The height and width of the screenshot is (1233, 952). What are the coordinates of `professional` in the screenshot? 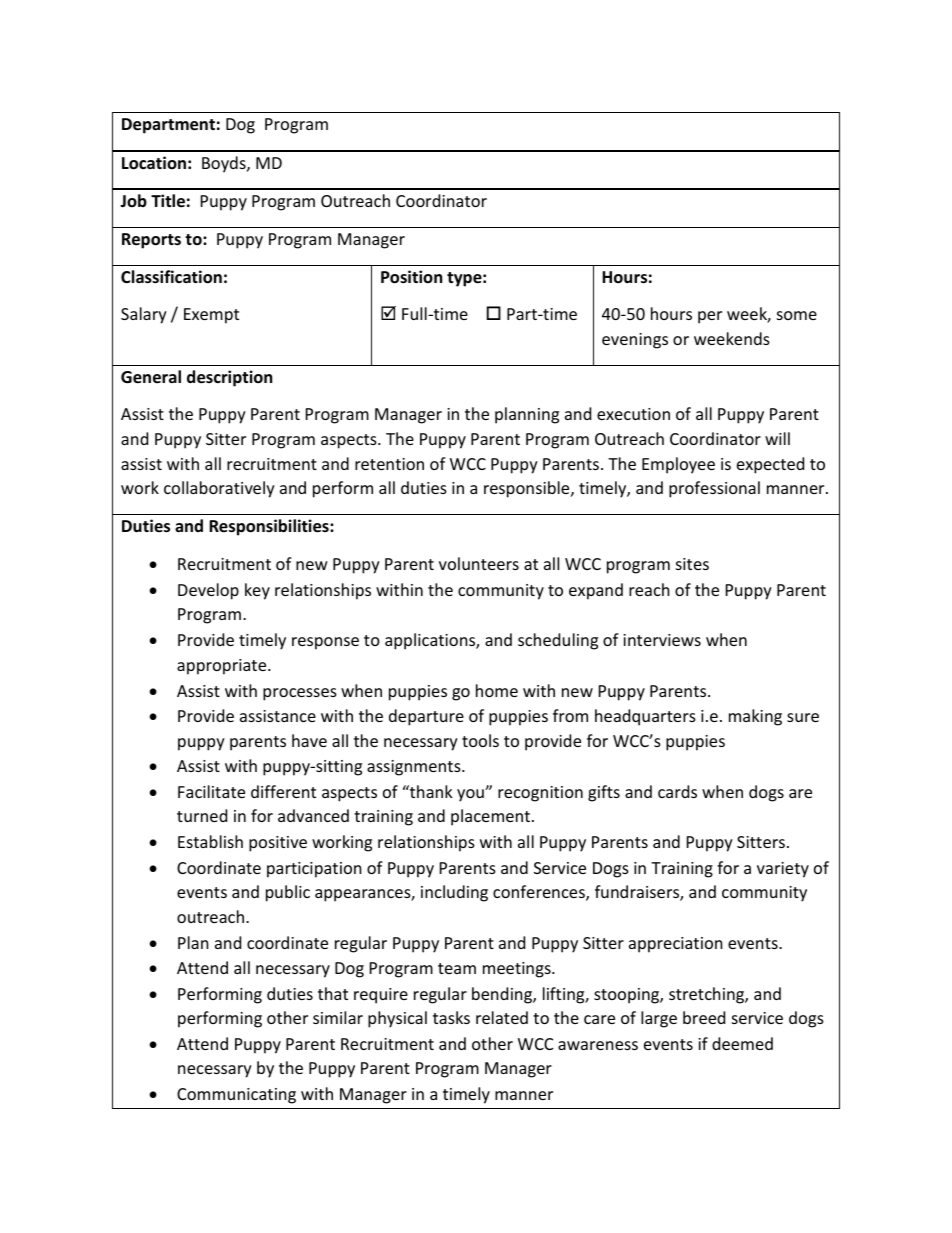 It's located at (714, 489).
